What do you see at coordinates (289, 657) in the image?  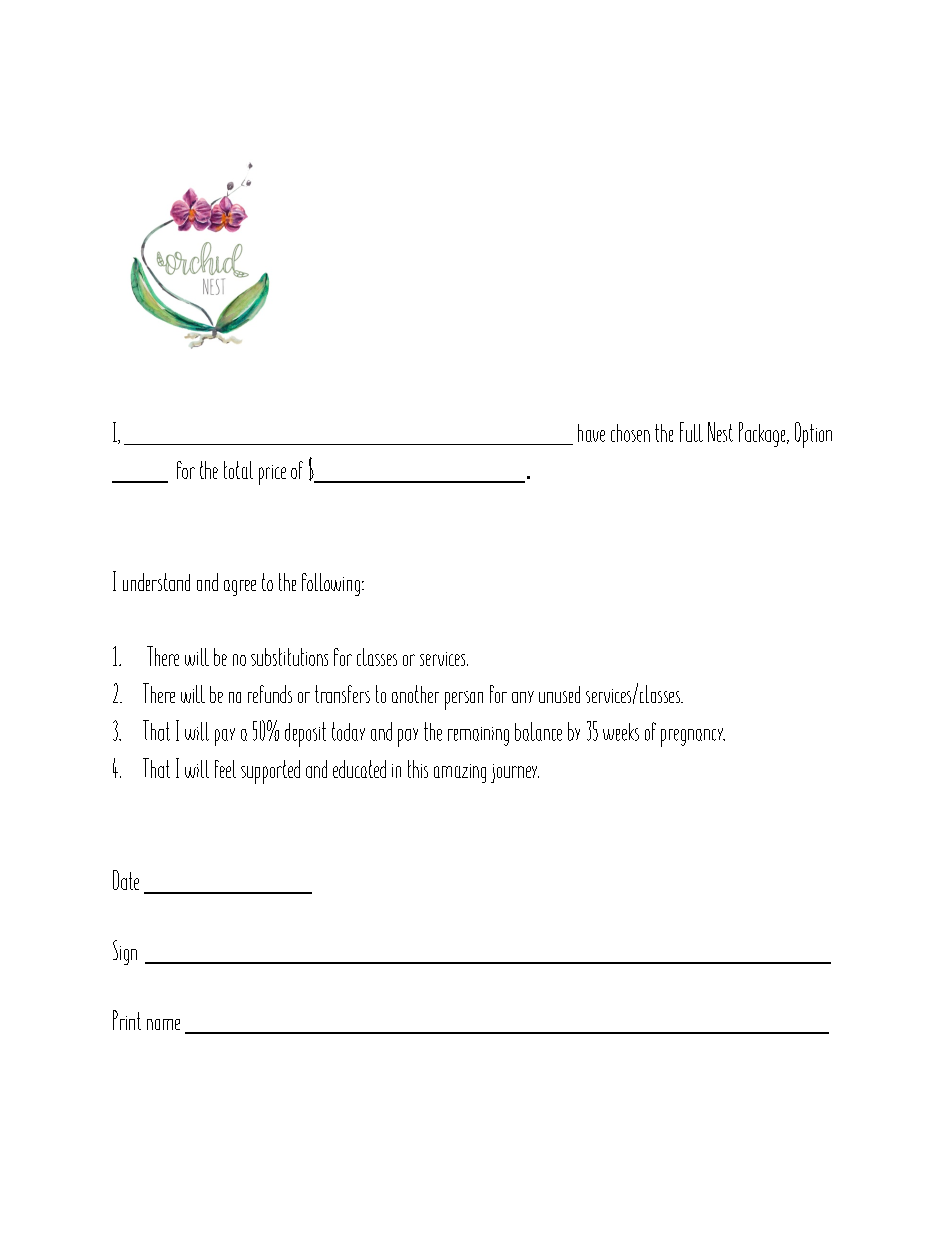 I see `substitutions` at bounding box center [289, 657].
